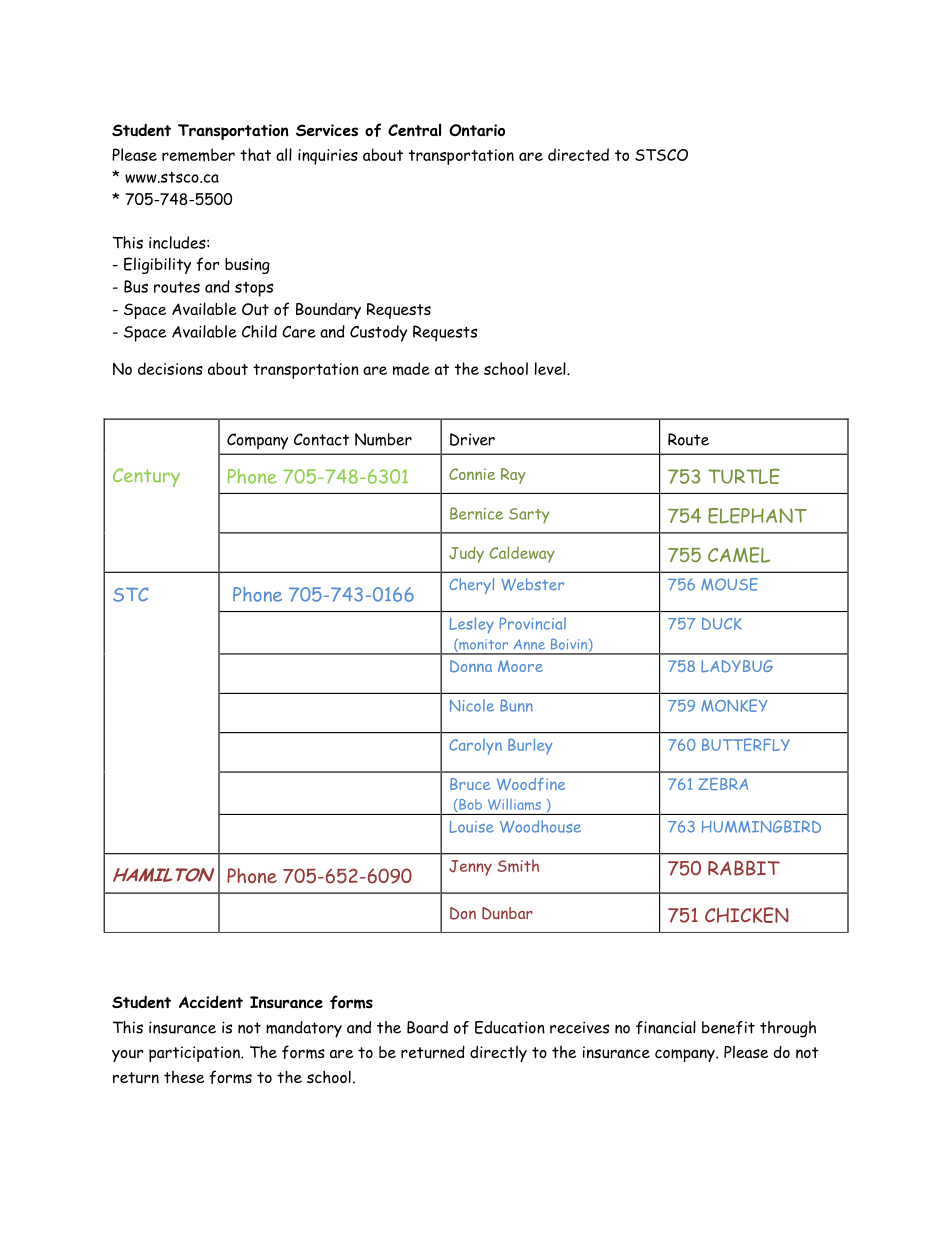  What do you see at coordinates (578, 154) in the screenshot?
I see `directed` at bounding box center [578, 154].
